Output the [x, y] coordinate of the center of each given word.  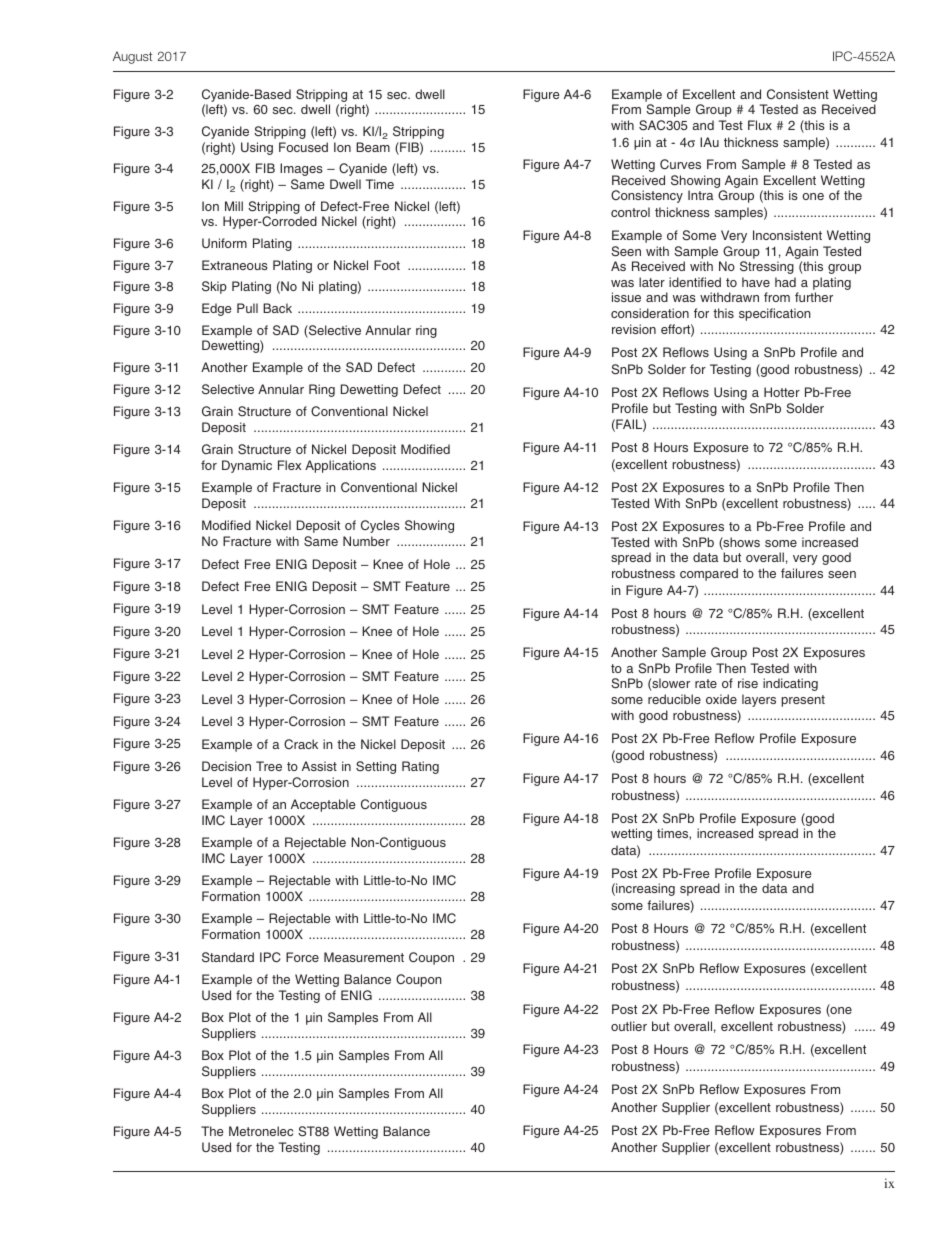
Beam [373, 147]
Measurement [364, 957]
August [132, 57]
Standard [228, 957]
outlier [629, 1026]
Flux [760, 125]
